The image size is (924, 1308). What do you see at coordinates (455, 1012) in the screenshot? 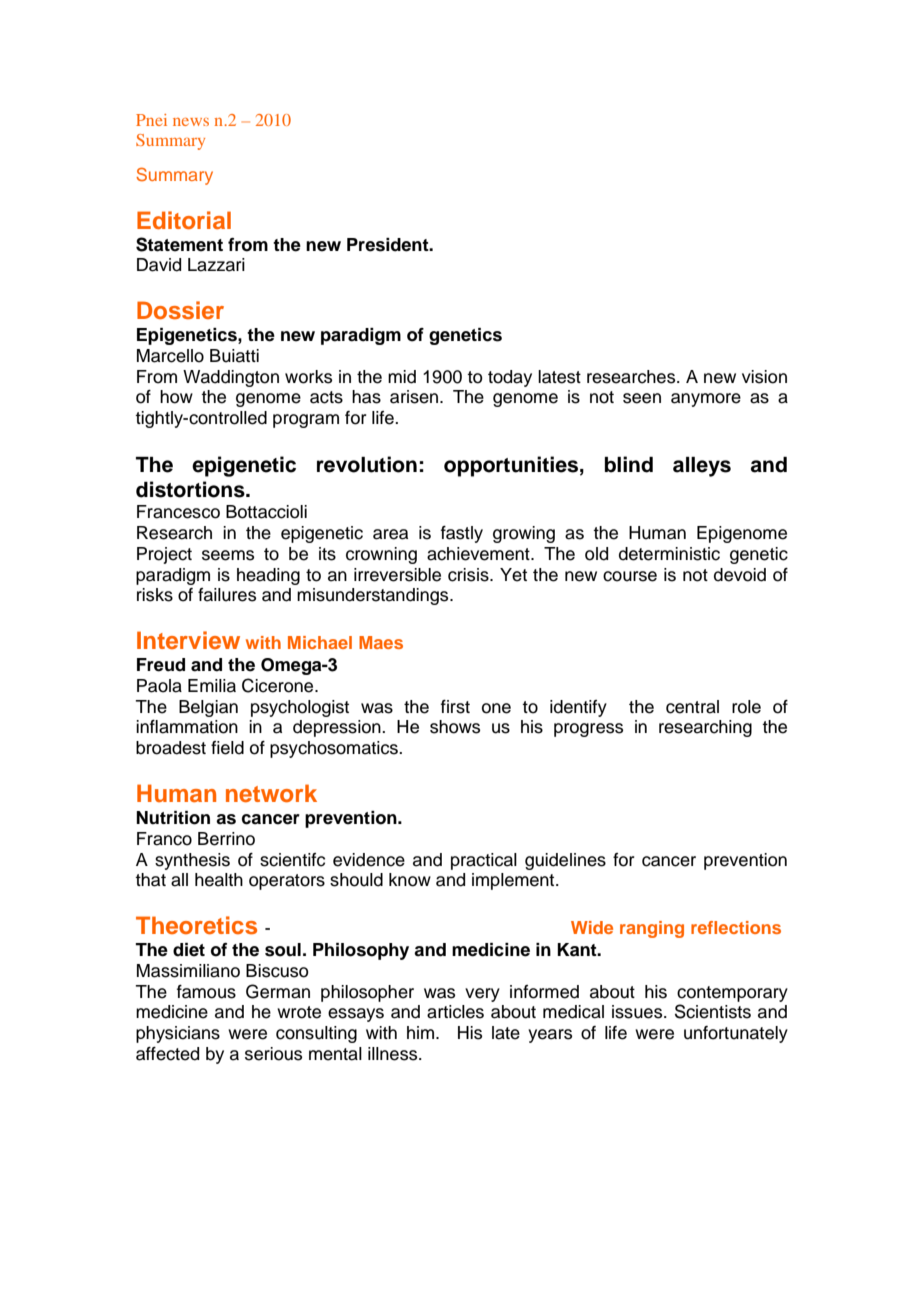
I see `articles` at bounding box center [455, 1012].
